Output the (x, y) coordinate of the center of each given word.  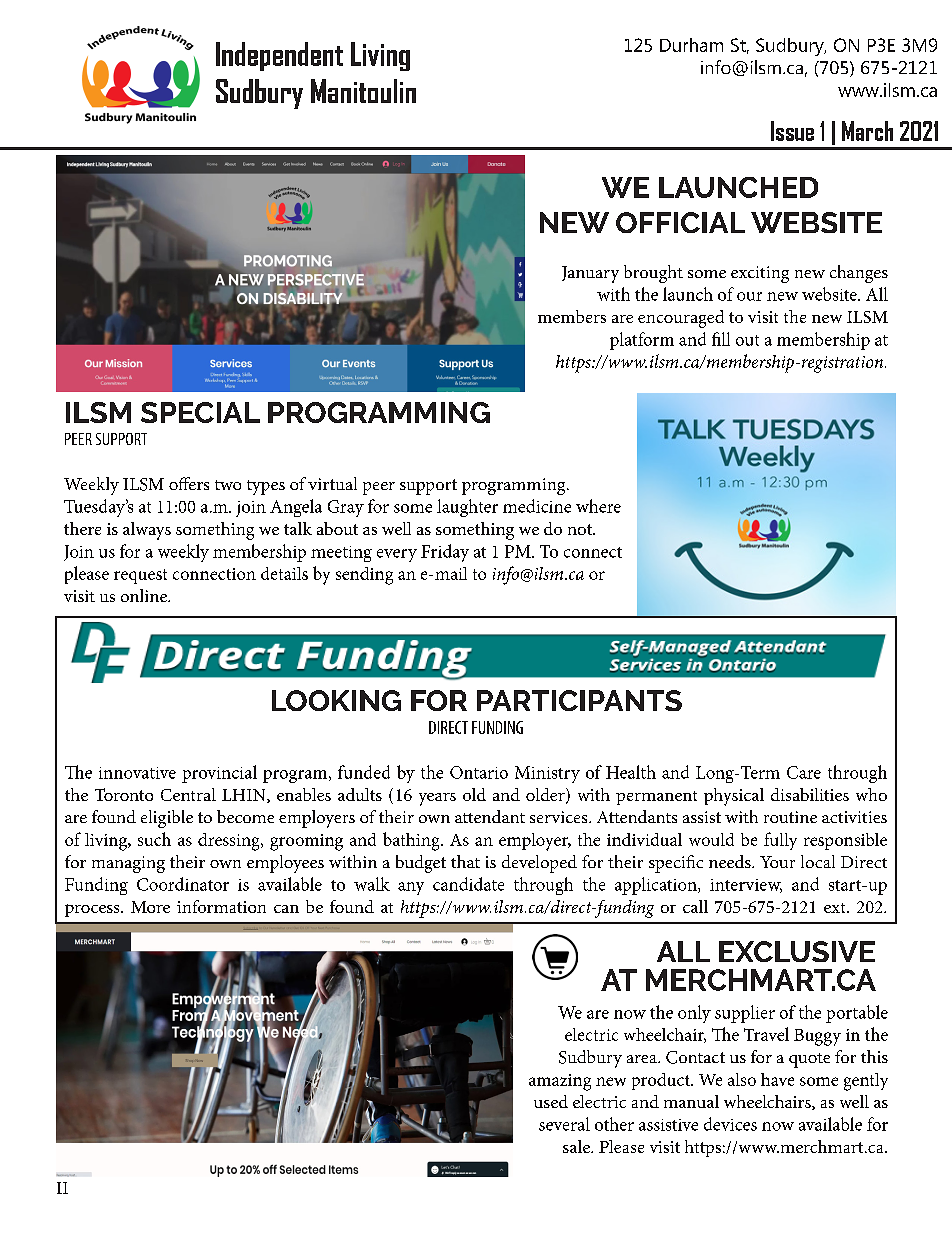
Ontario (479, 772)
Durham (691, 45)
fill (721, 339)
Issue (792, 131)
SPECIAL (200, 412)
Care (804, 772)
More (150, 907)
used (551, 1101)
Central (188, 794)
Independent (279, 56)
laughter (467, 508)
